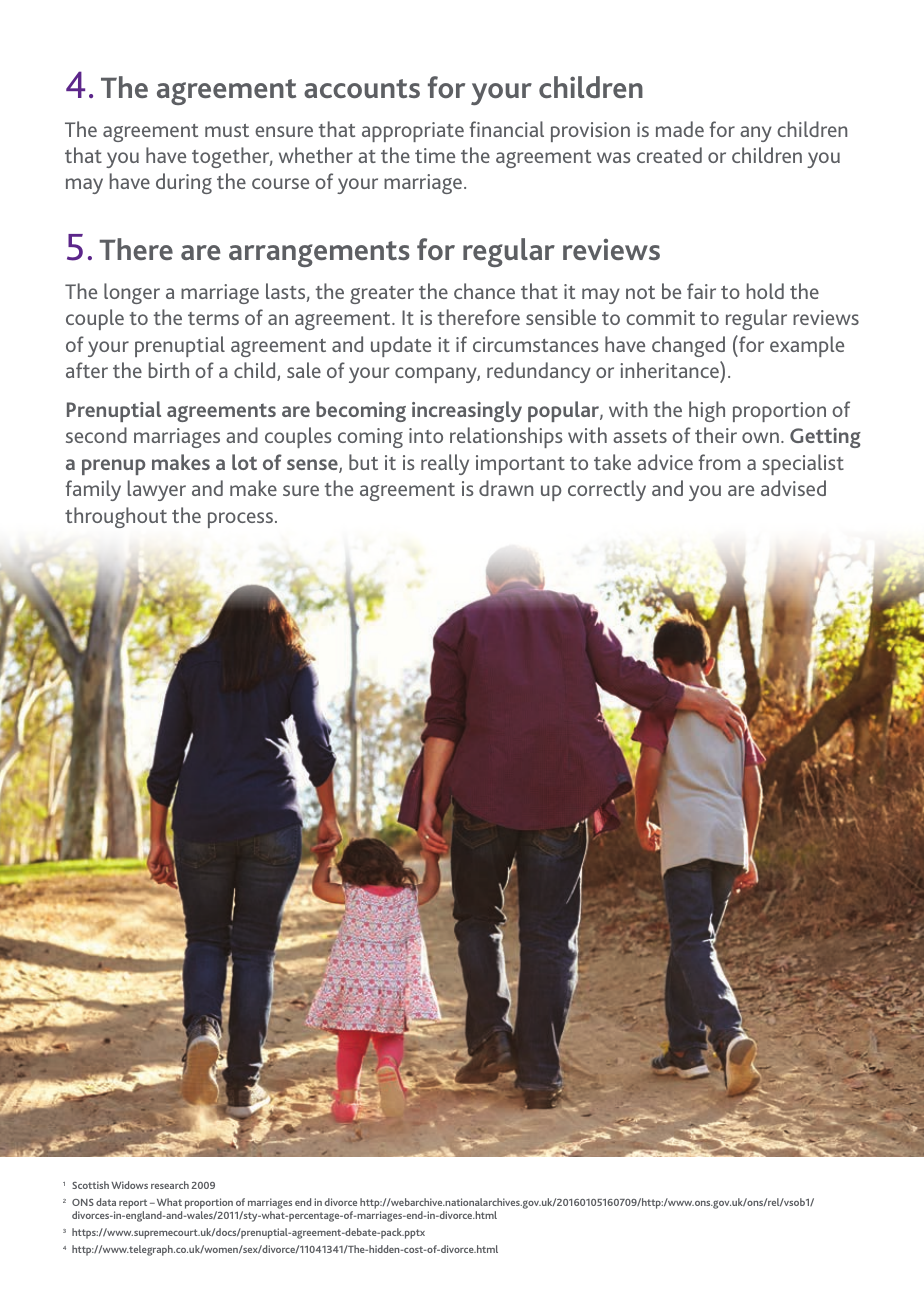 The image size is (924, 1311). What do you see at coordinates (170, 1185) in the screenshot?
I see `research` at bounding box center [170, 1185].
